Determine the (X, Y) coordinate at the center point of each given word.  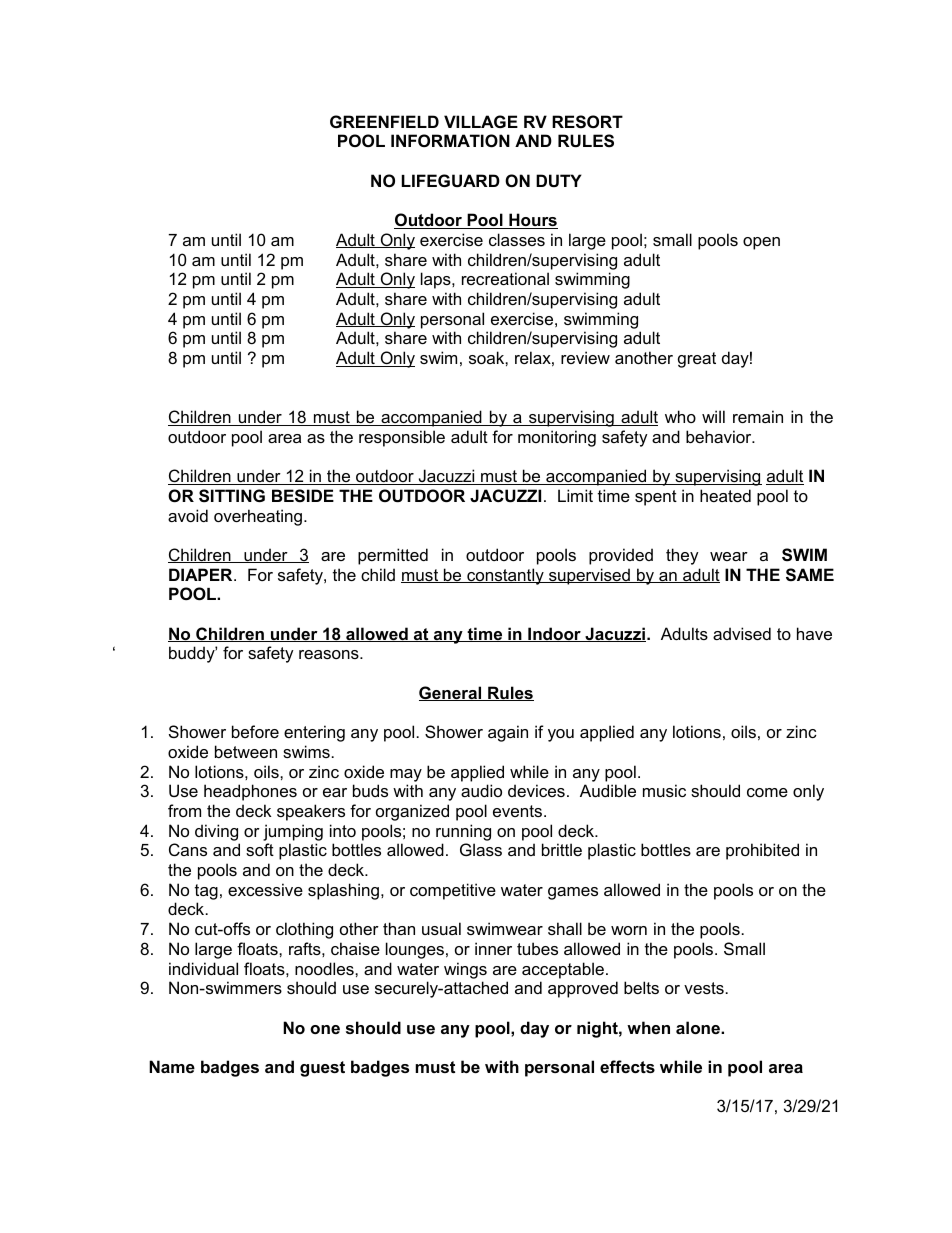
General (451, 693)
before (255, 731)
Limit (575, 495)
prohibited (762, 851)
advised (742, 633)
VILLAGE (481, 121)
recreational (505, 278)
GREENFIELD (384, 121)
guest (322, 1069)
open (761, 243)
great (697, 360)
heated (725, 495)
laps (437, 280)
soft (260, 849)
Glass (481, 849)
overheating (259, 517)
